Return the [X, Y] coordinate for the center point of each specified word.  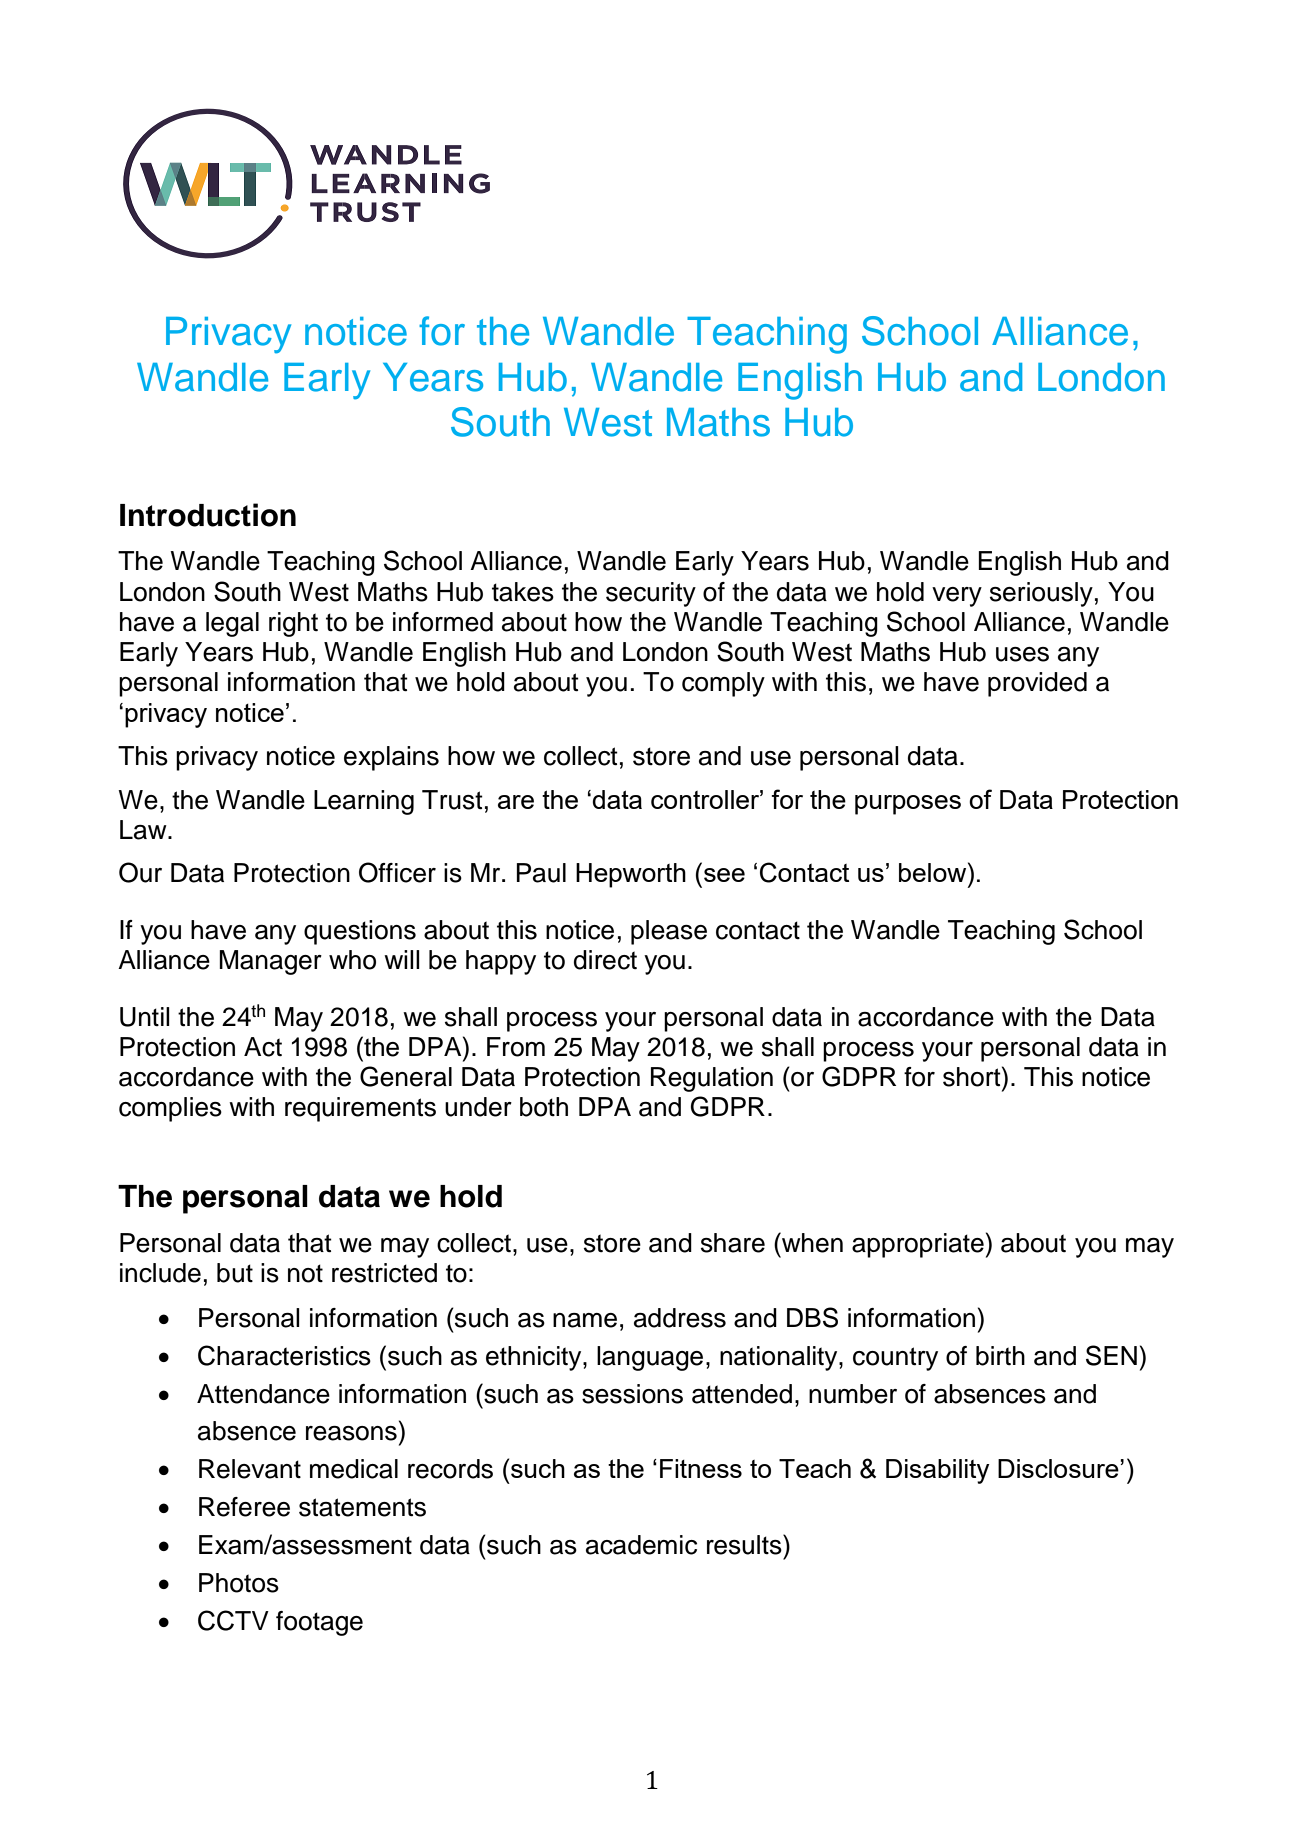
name [585, 1320]
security [651, 594]
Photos [239, 1583]
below [934, 872]
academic [641, 1545]
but [235, 1273]
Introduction [208, 515]
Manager [270, 962]
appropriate [918, 1245]
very [957, 597]
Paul [541, 873]
